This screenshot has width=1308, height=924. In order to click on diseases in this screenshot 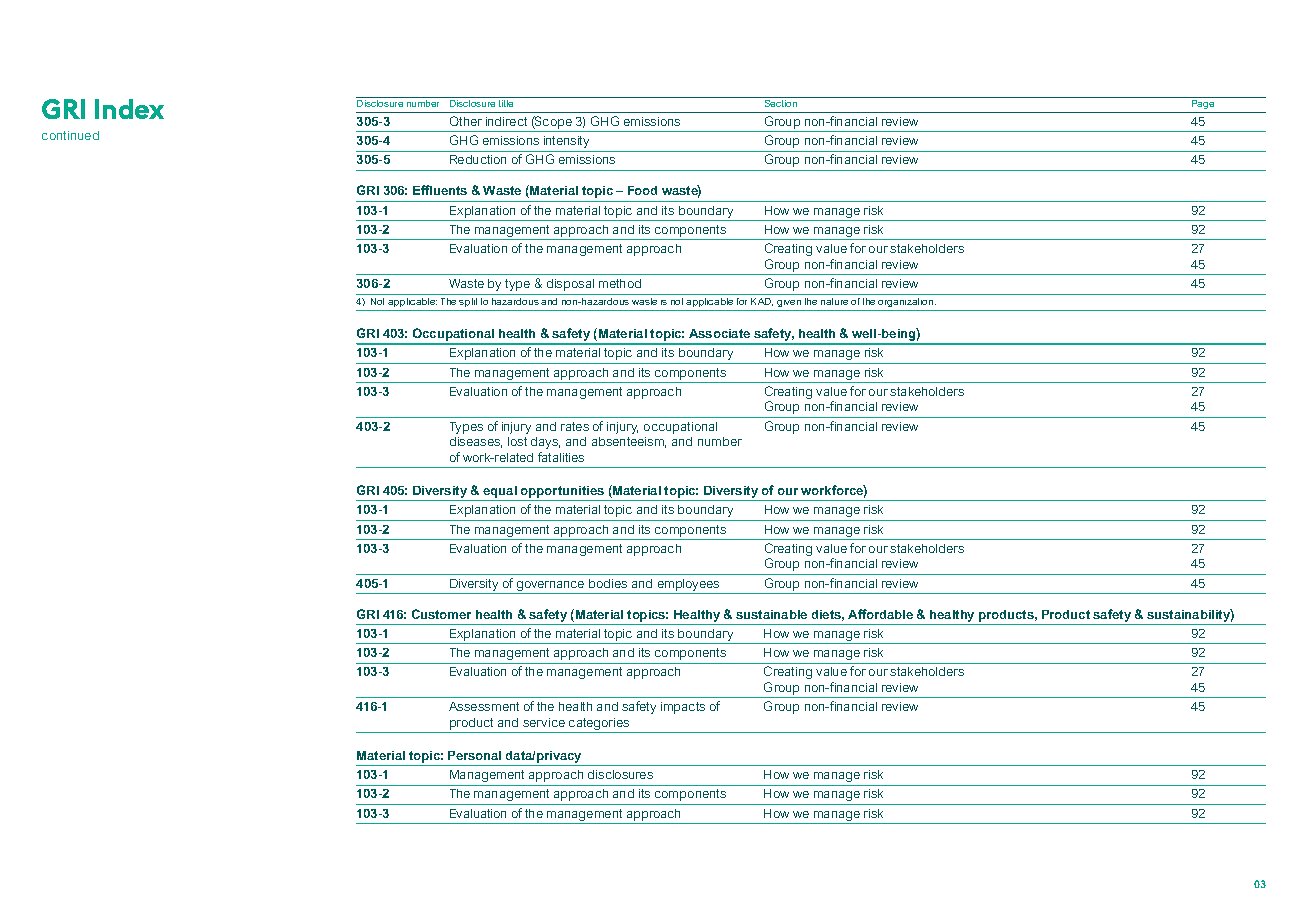, I will do `click(476, 442)`.
